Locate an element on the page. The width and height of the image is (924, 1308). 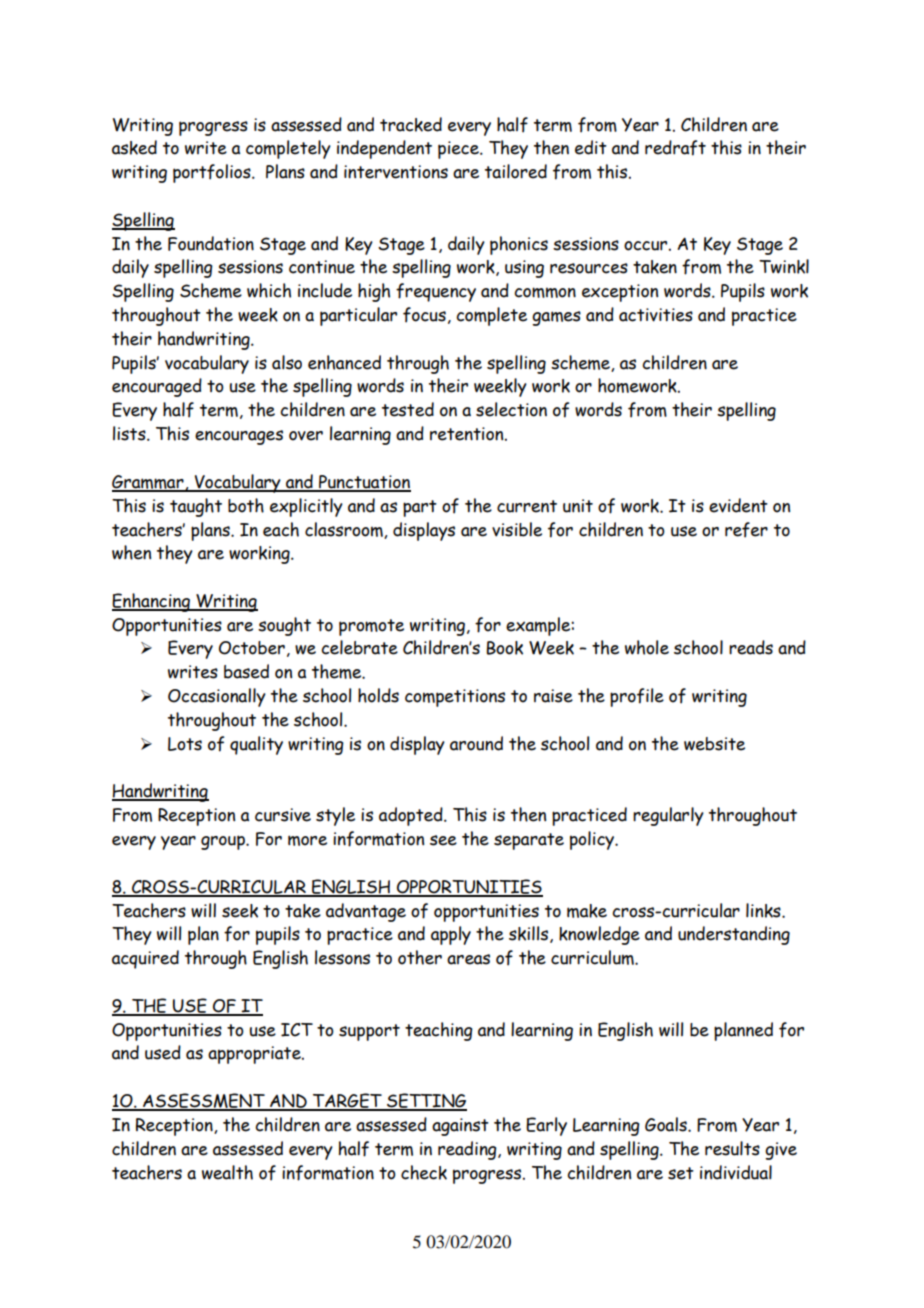
apply is located at coordinates (451, 935).
